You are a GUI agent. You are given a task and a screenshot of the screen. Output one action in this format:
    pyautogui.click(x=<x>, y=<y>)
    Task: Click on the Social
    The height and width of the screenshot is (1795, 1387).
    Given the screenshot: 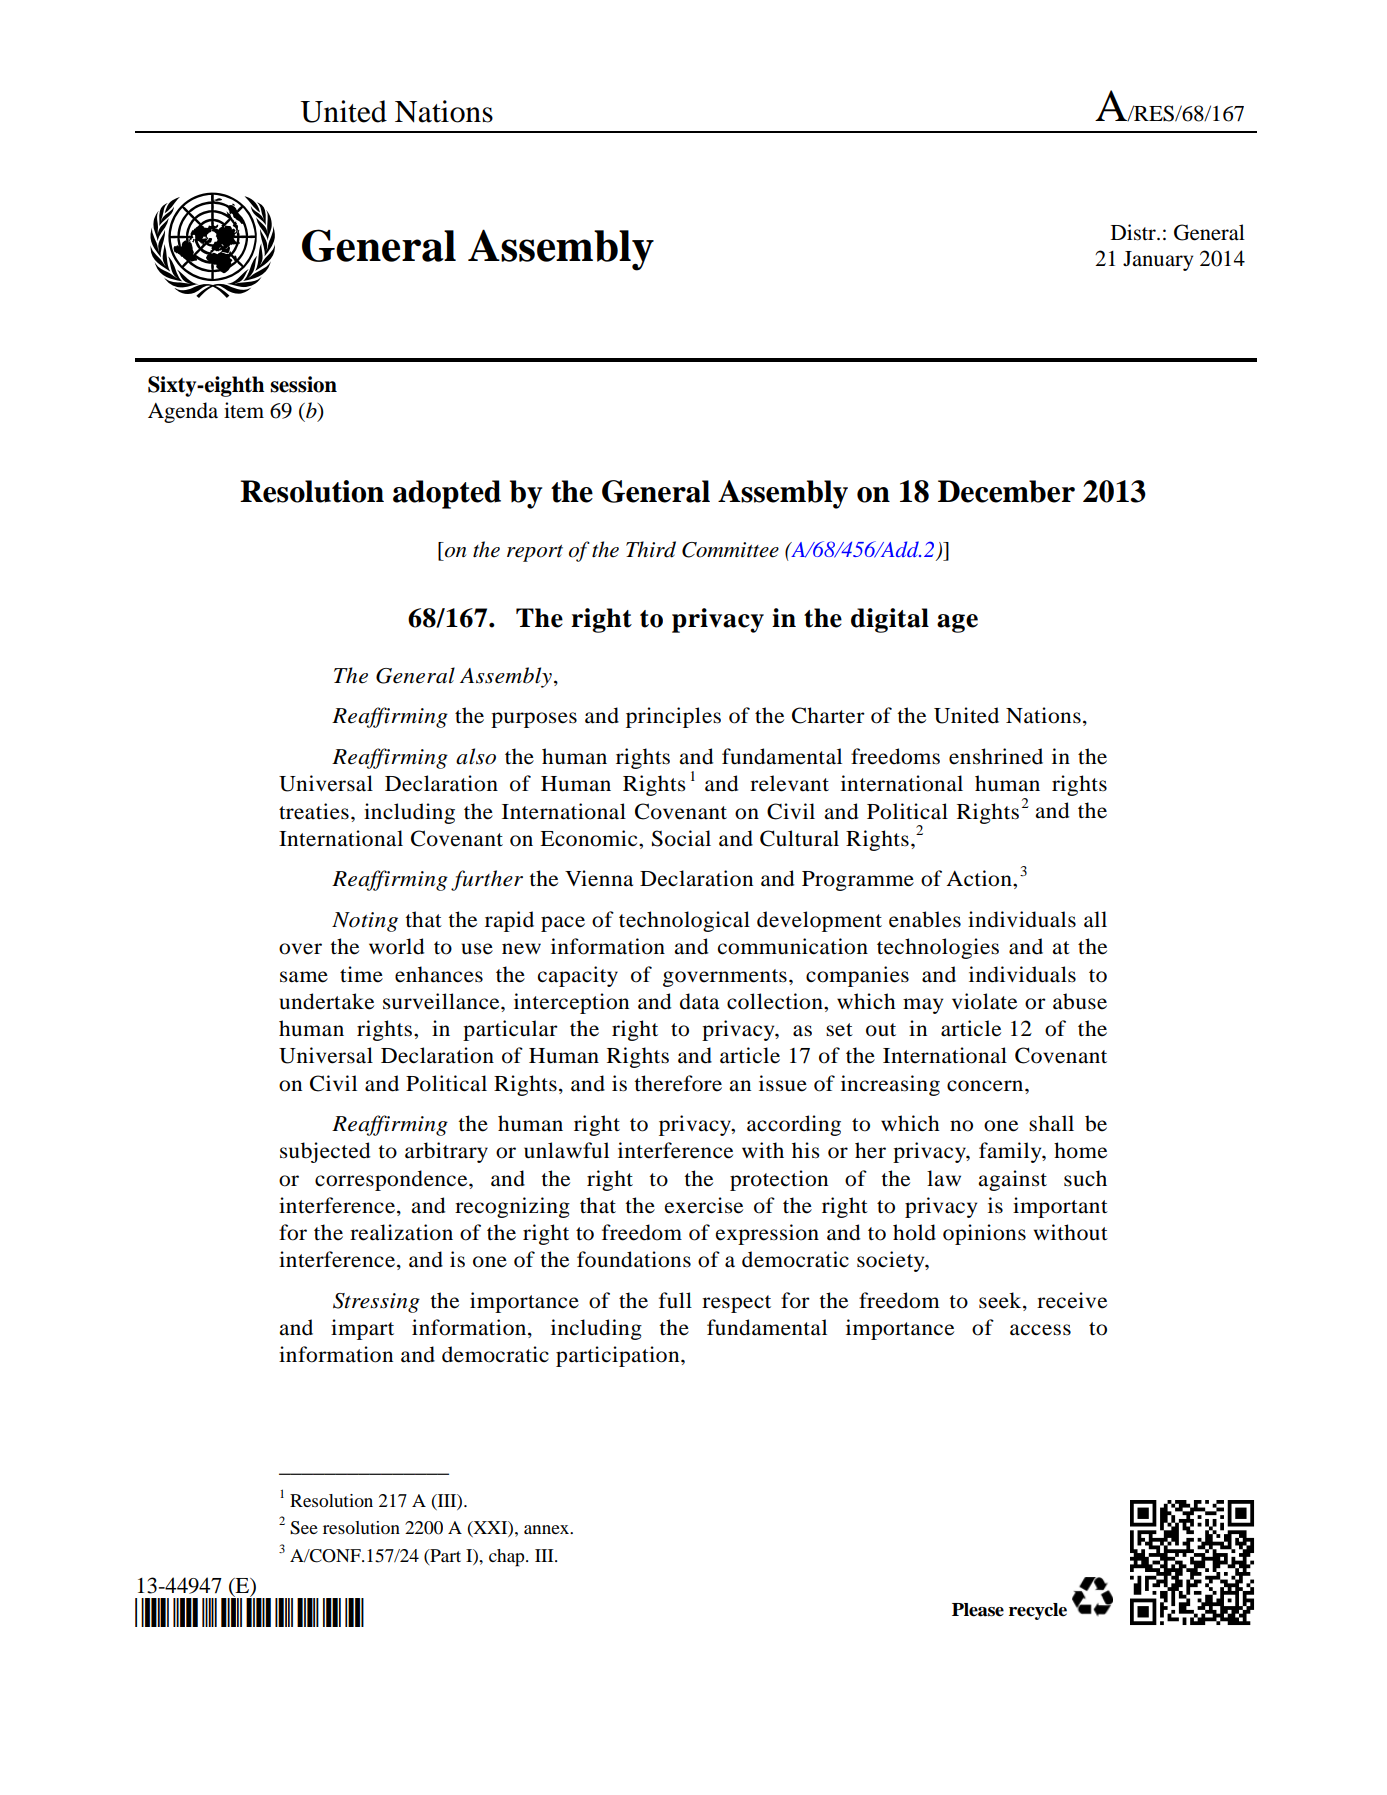 What is the action you would take?
    pyautogui.click(x=681, y=838)
